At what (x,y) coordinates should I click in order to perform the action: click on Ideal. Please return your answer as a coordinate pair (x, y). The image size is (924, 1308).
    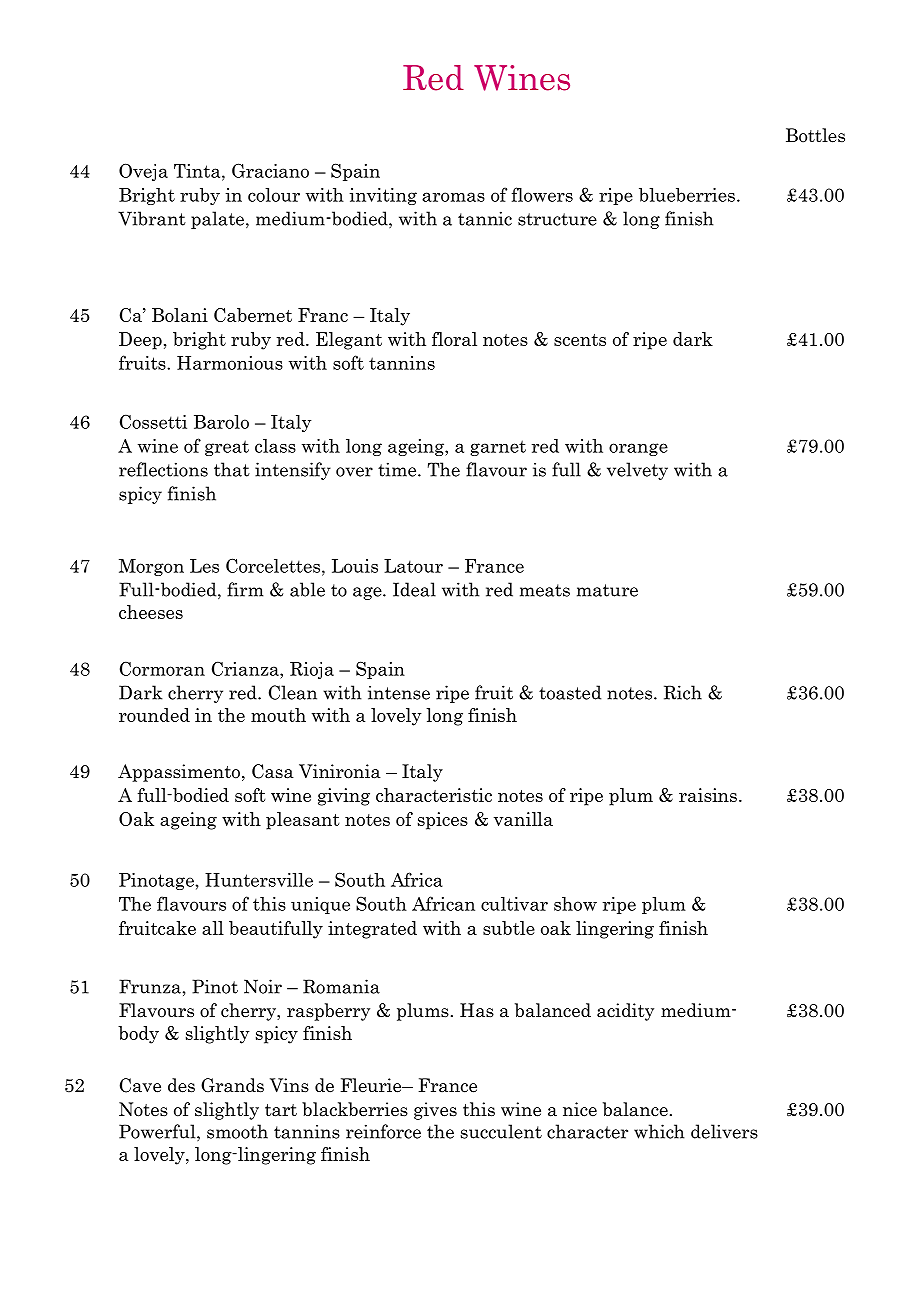
    Looking at the image, I should click on (414, 589).
